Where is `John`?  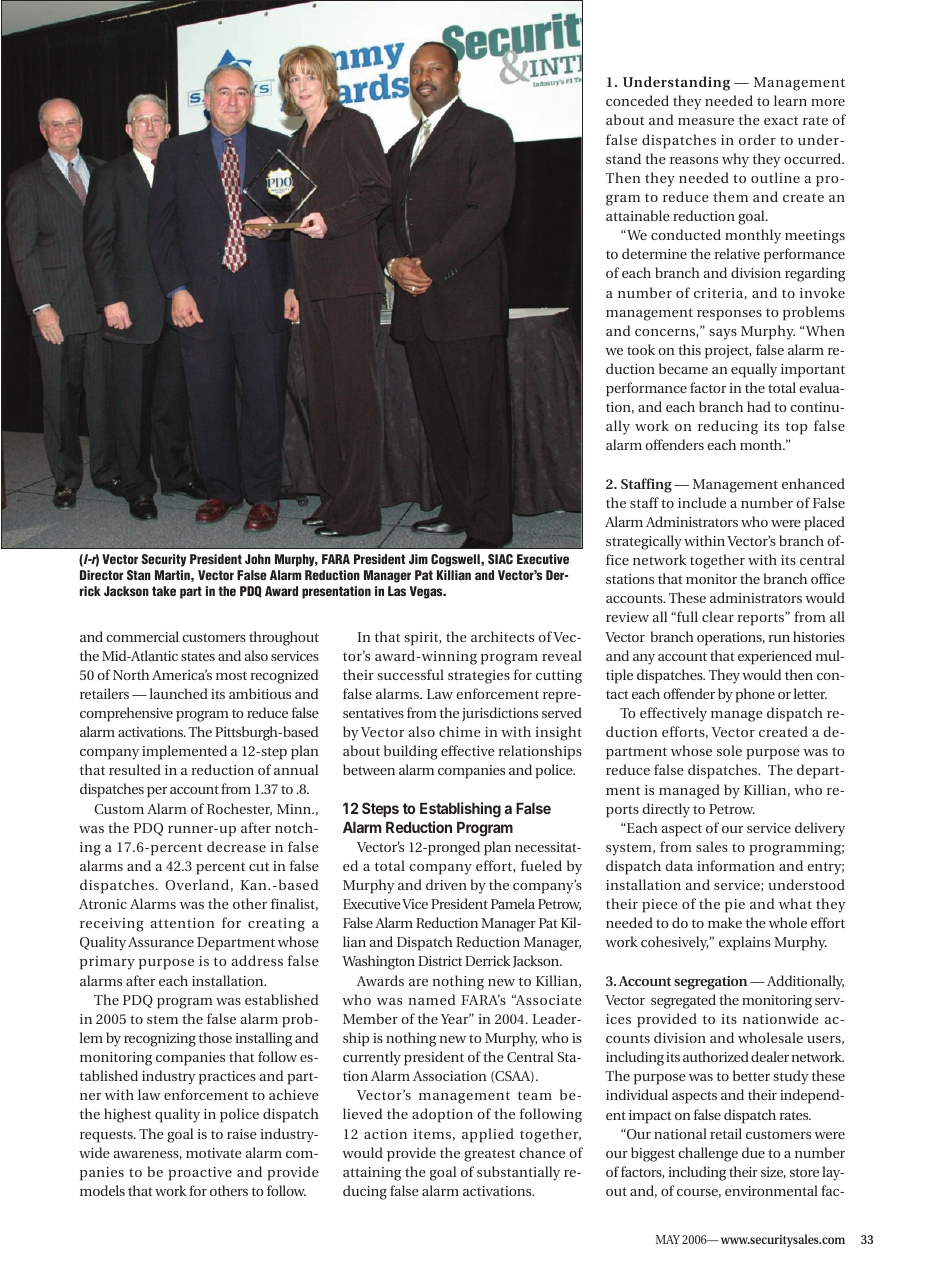 John is located at coordinates (258, 559).
